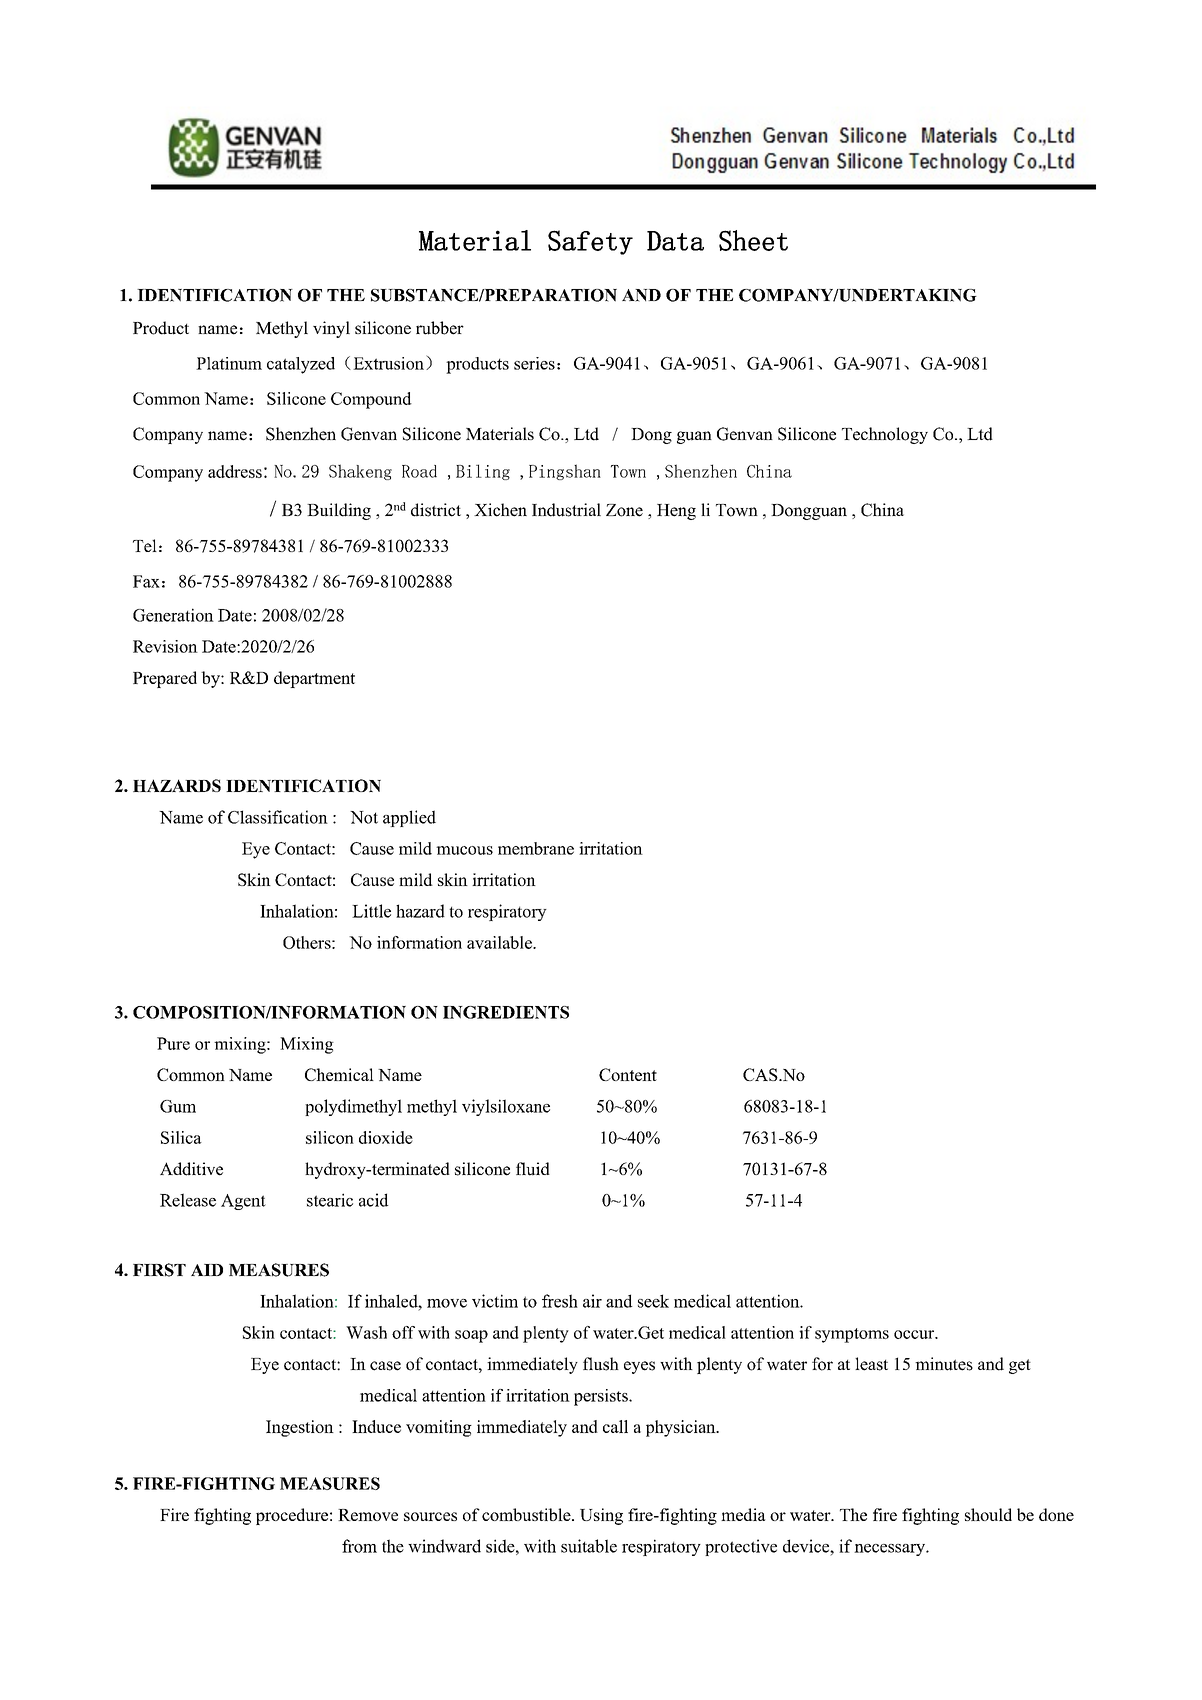 The height and width of the document is (1700, 1202). What do you see at coordinates (753, 240) in the document?
I see `Sheet` at bounding box center [753, 240].
